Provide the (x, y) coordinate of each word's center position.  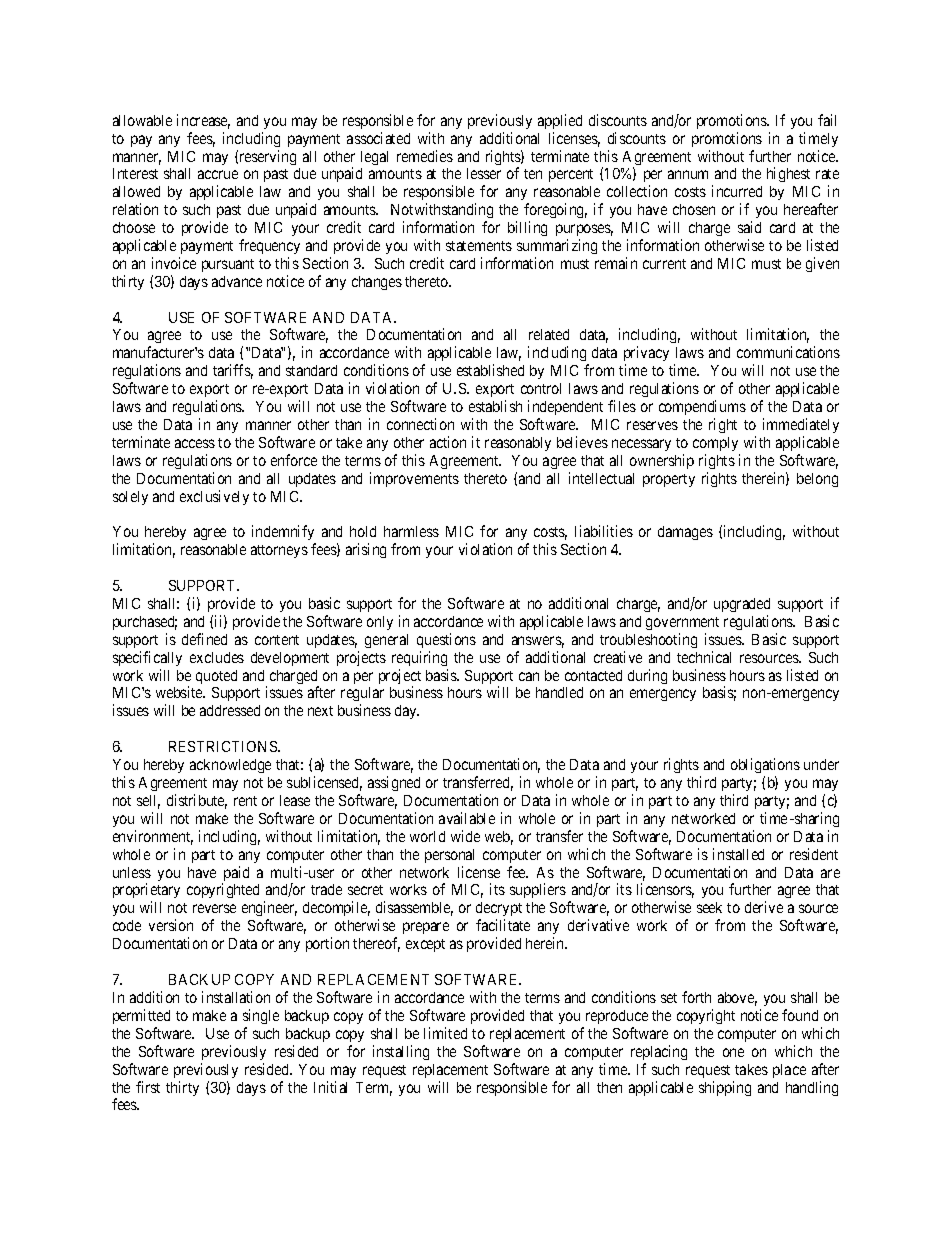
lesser (484, 173)
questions (446, 640)
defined (204, 639)
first (148, 1087)
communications (788, 352)
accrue (218, 174)
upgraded (742, 605)
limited (445, 1033)
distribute (197, 801)
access (195, 443)
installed (738, 854)
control (541, 388)
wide (465, 836)
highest (788, 174)
